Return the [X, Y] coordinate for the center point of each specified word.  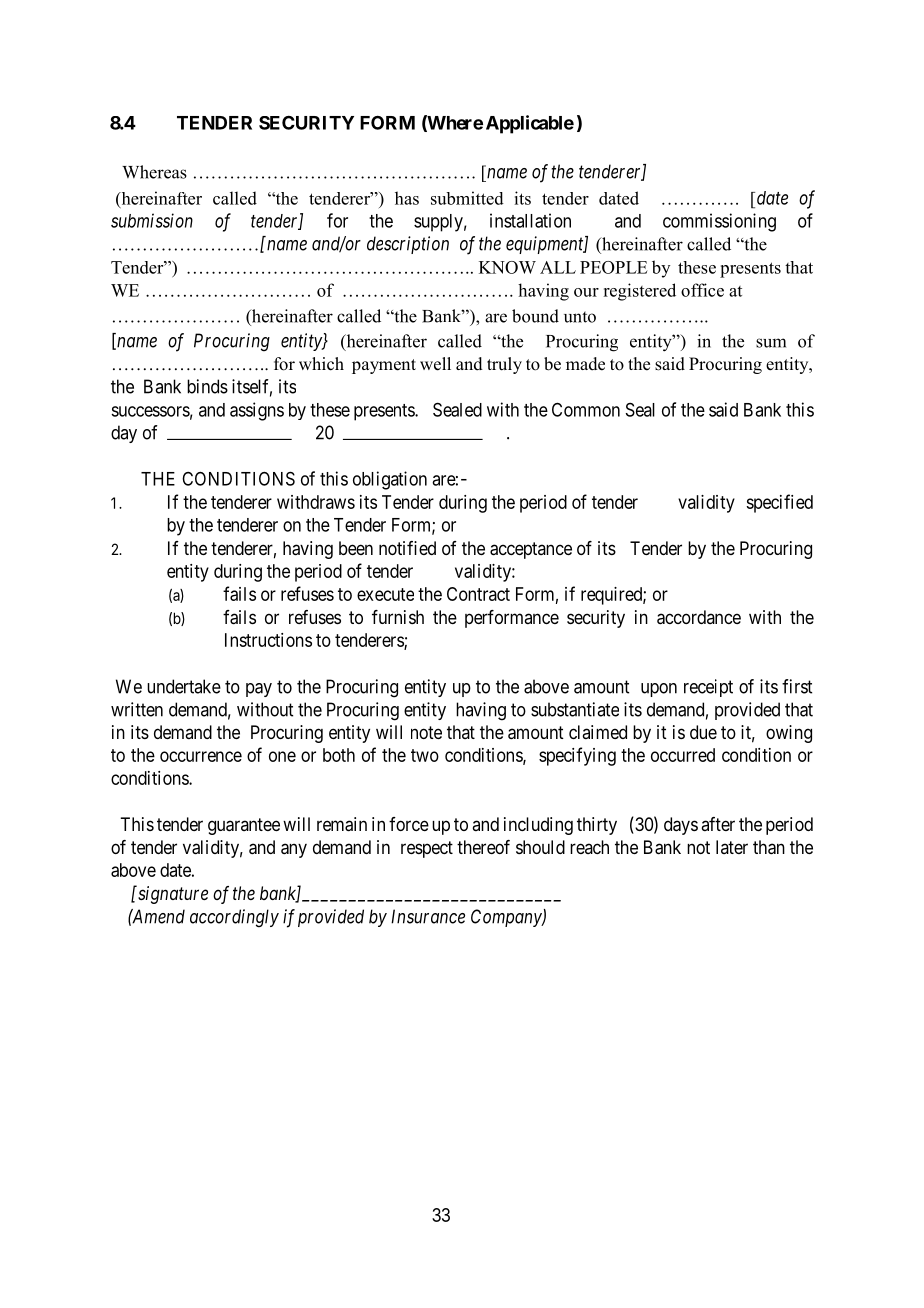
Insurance [428, 916]
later [732, 847]
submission [152, 220]
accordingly [234, 918]
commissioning [719, 222]
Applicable [530, 124]
